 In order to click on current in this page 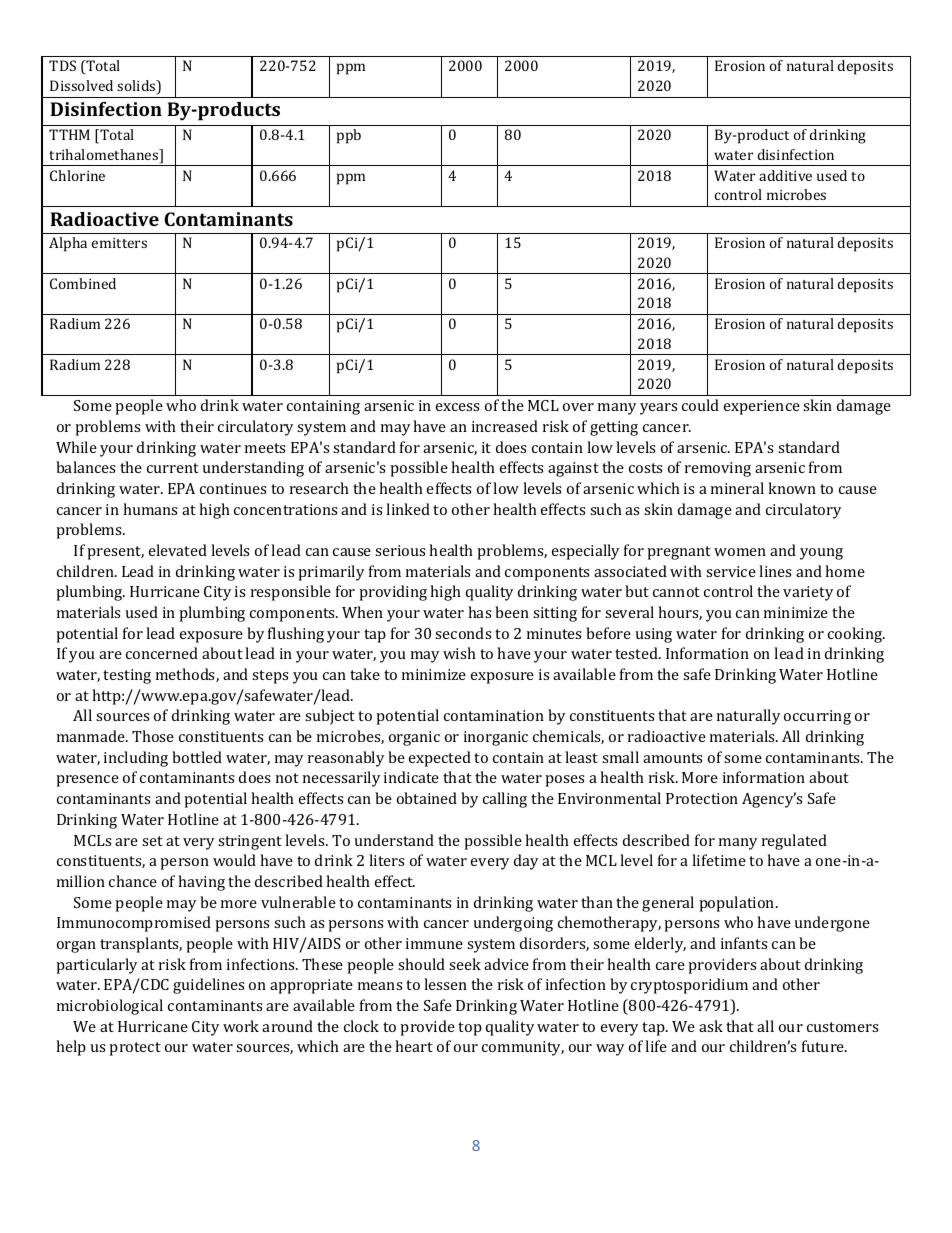, I will do `click(173, 468)`.
